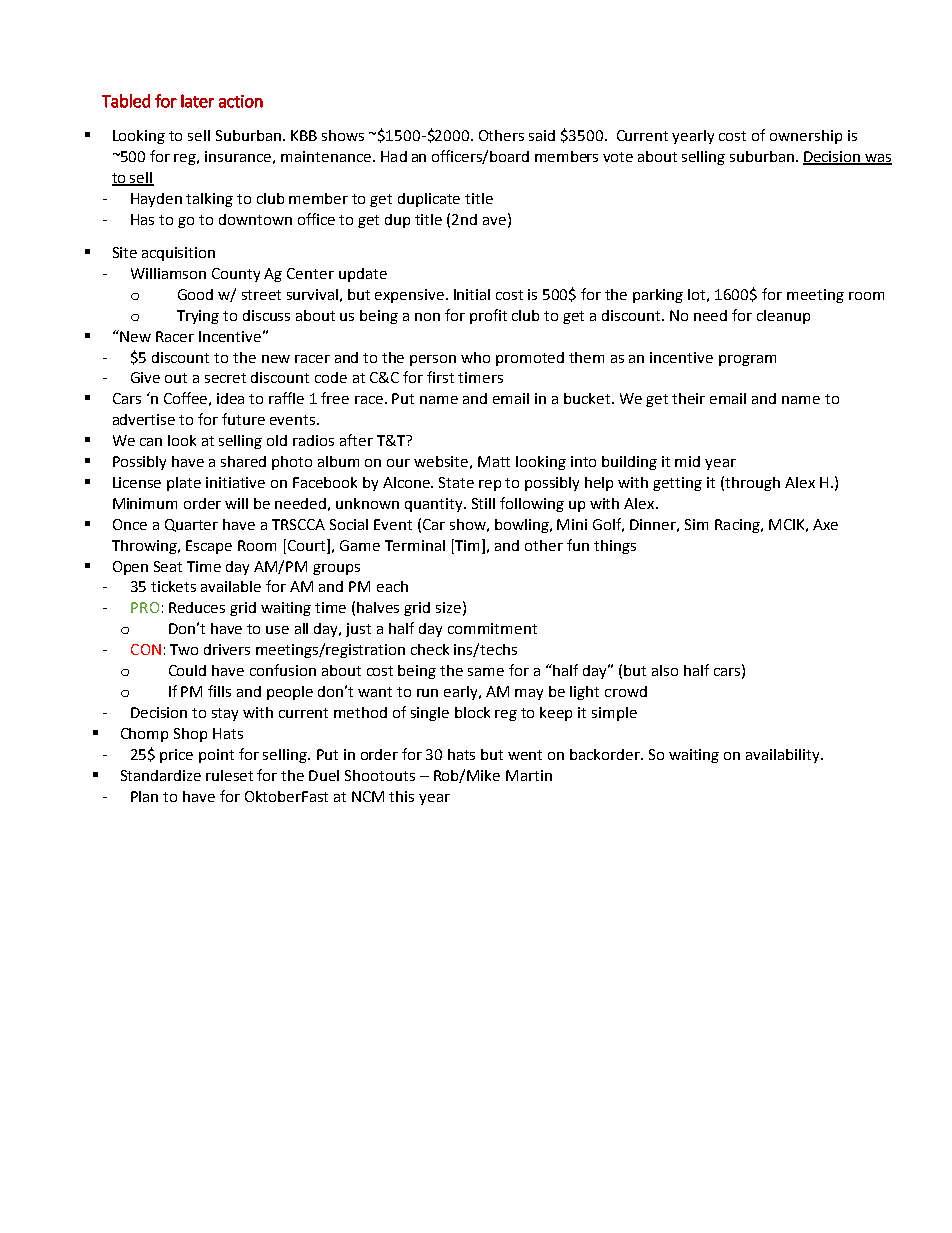  What do you see at coordinates (229, 775) in the image?
I see `ruleset` at bounding box center [229, 775].
